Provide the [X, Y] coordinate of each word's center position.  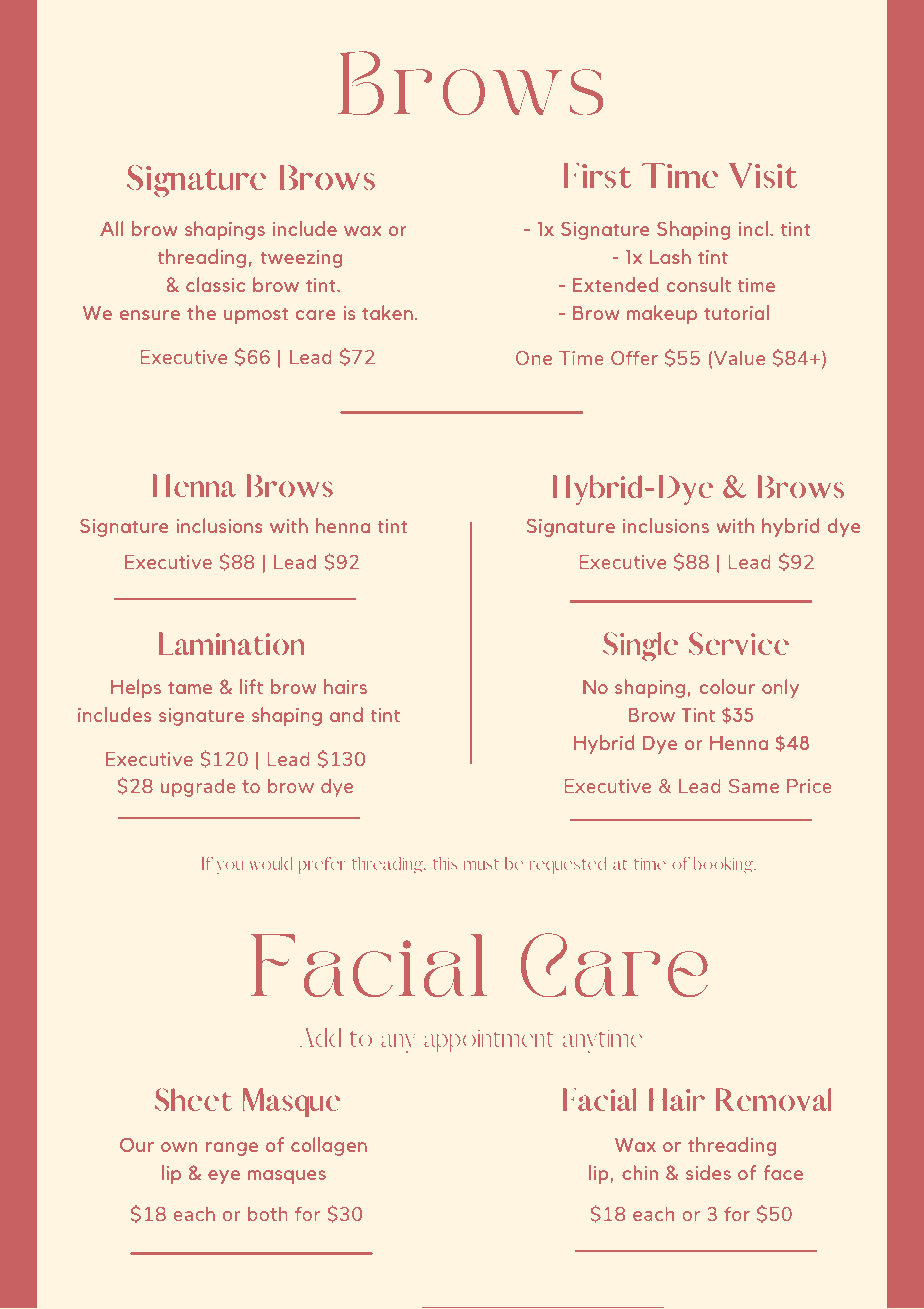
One [534, 358]
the [201, 312]
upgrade [198, 788]
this [445, 863]
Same [754, 786]
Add [320, 1037]
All [112, 228]
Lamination [231, 643]
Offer [634, 358]
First [597, 175]
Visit [763, 175]
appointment [488, 1041]
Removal [773, 1099]
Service [739, 643]
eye [224, 1177]
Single [640, 647]
